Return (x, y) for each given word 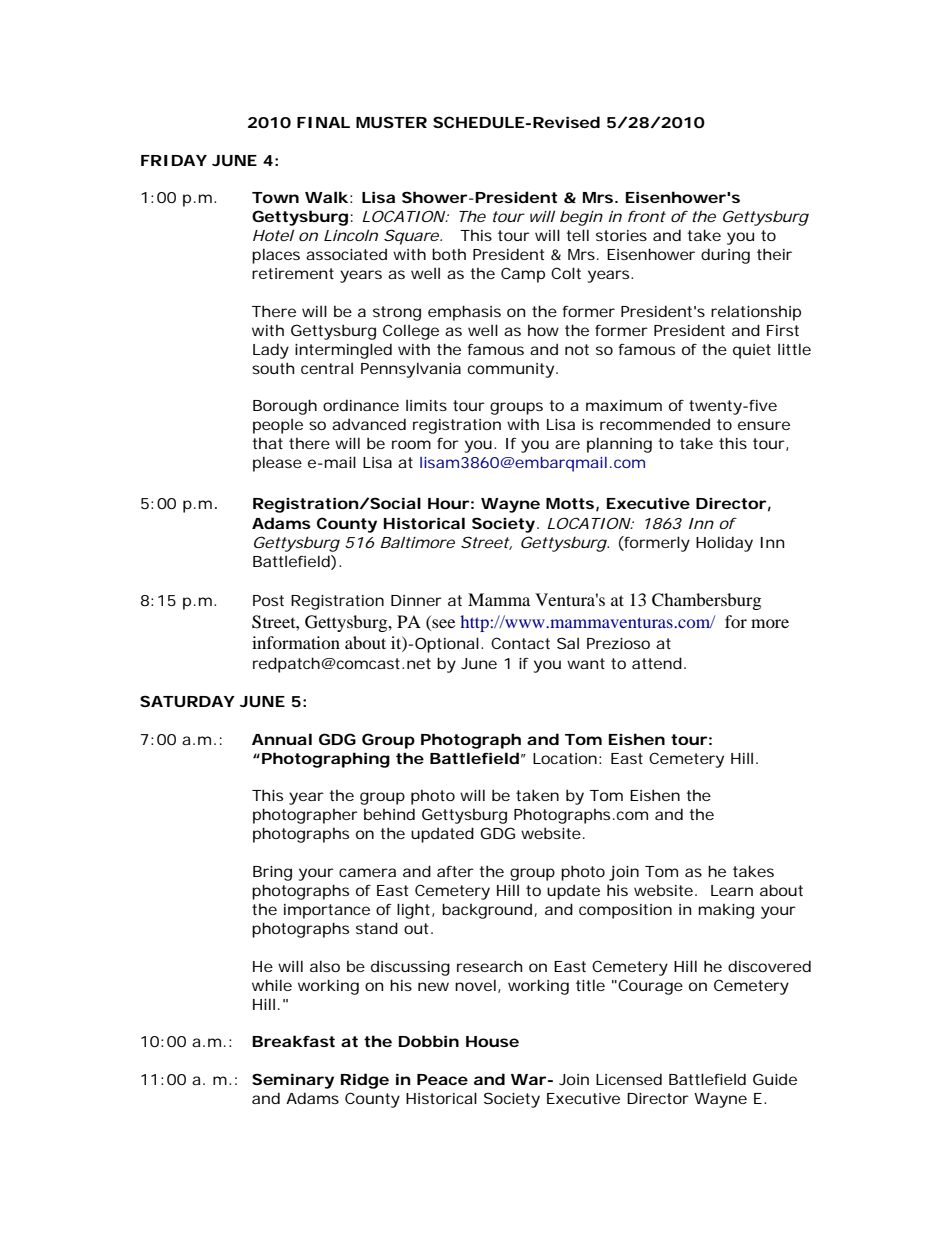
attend (657, 663)
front (647, 216)
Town (275, 197)
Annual (282, 739)
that (267, 443)
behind (389, 814)
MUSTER (391, 122)
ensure (764, 425)
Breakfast (293, 1041)
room (411, 444)
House (492, 1041)
